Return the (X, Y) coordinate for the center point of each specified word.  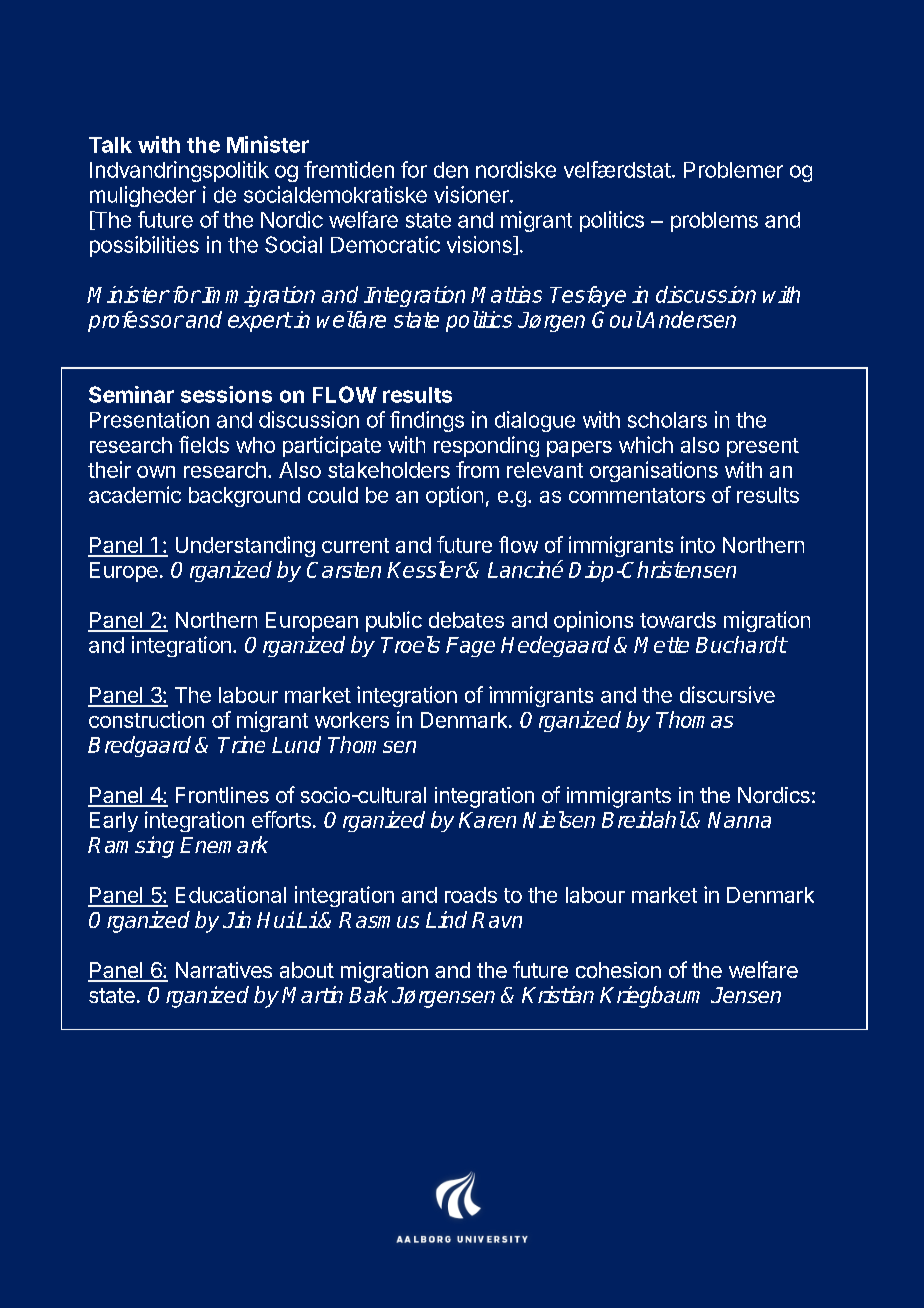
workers (352, 720)
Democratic (385, 244)
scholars (667, 420)
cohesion (618, 970)
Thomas (694, 719)
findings (427, 421)
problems (714, 222)
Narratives (224, 970)
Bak (368, 994)
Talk (110, 145)
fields (204, 444)
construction (146, 719)
